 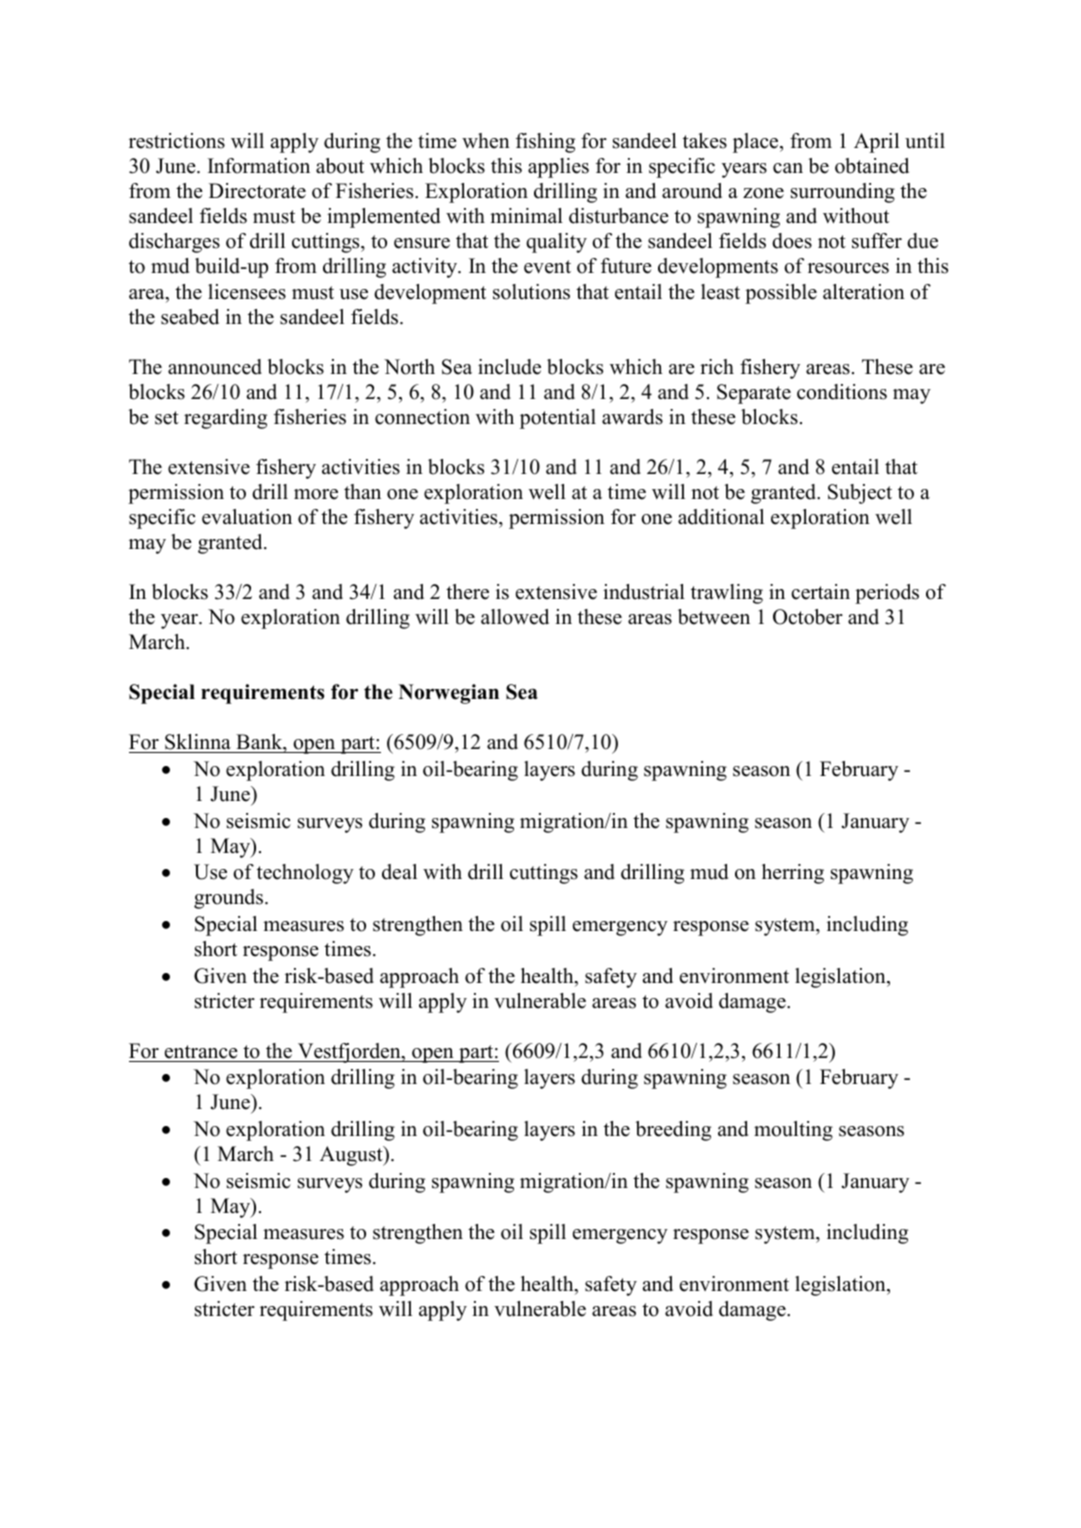 What do you see at coordinates (247, 517) in the image?
I see `evaluation` at bounding box center [247, 517].
